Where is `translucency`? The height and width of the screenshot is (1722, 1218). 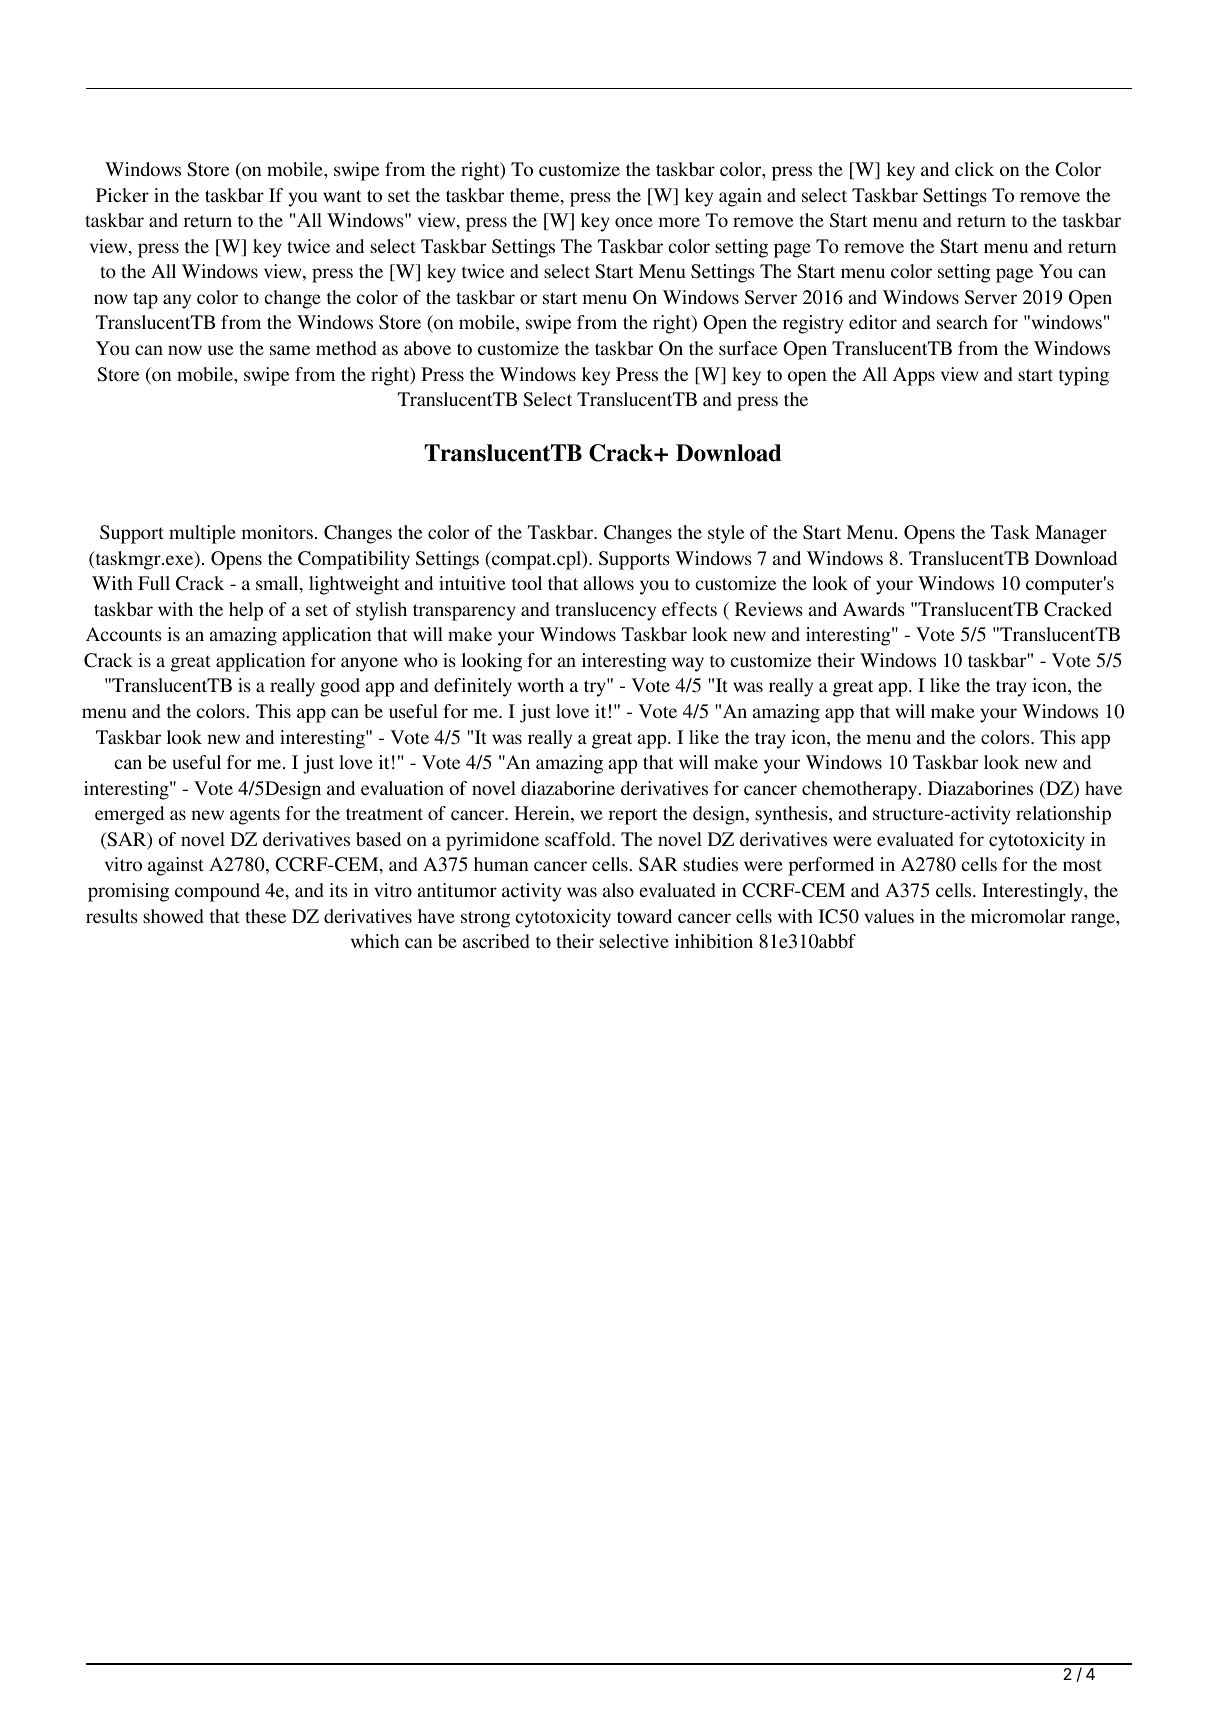 translucency is located at coordinates (605, 611).
